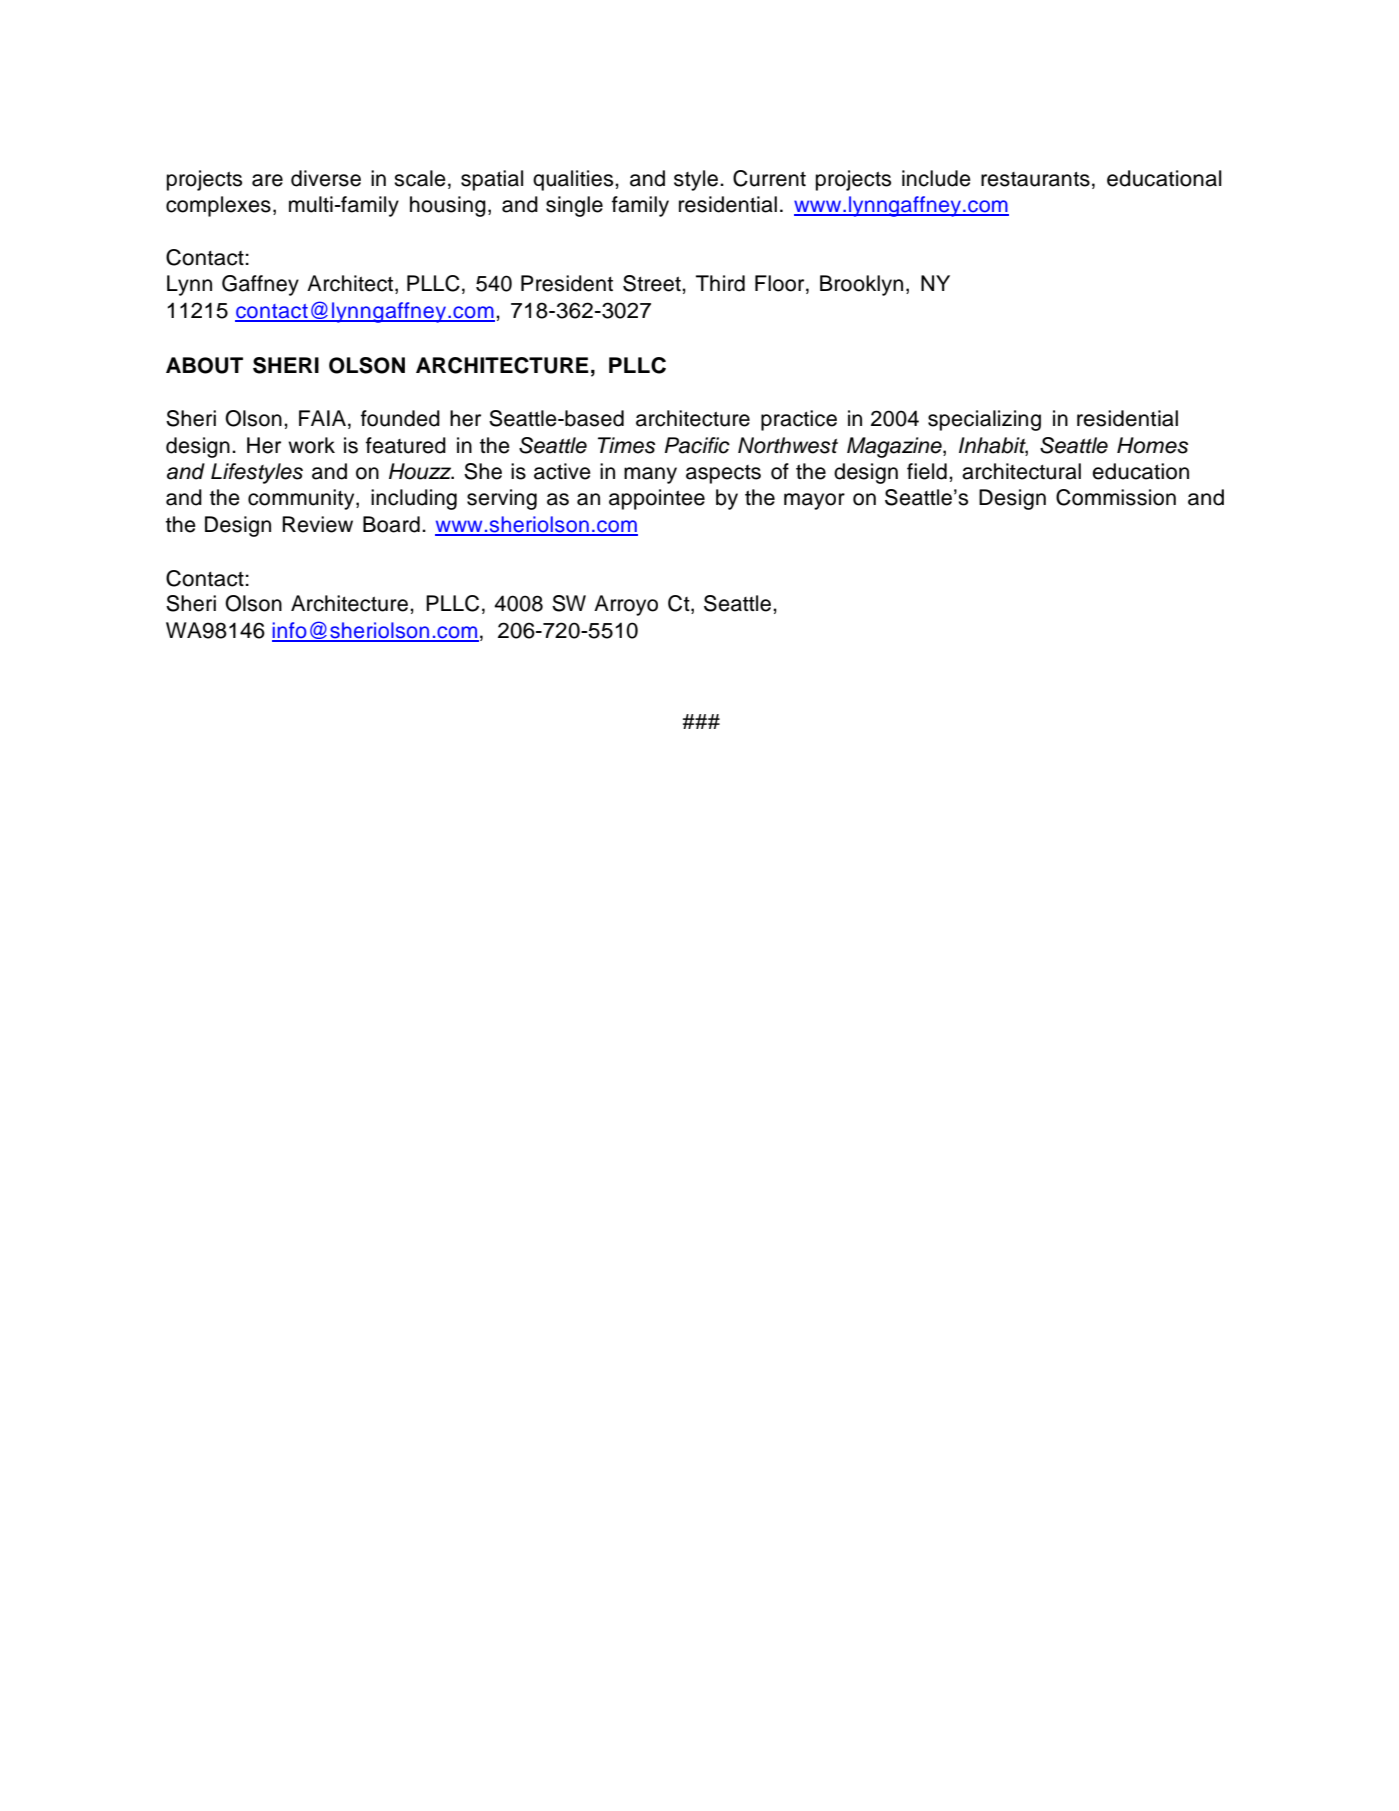 The height and width of the page is (1811, 1399). What do you see at coordinates (204, 365) in the page?
I see `ABOUT` at bounding box center [204, 365].
